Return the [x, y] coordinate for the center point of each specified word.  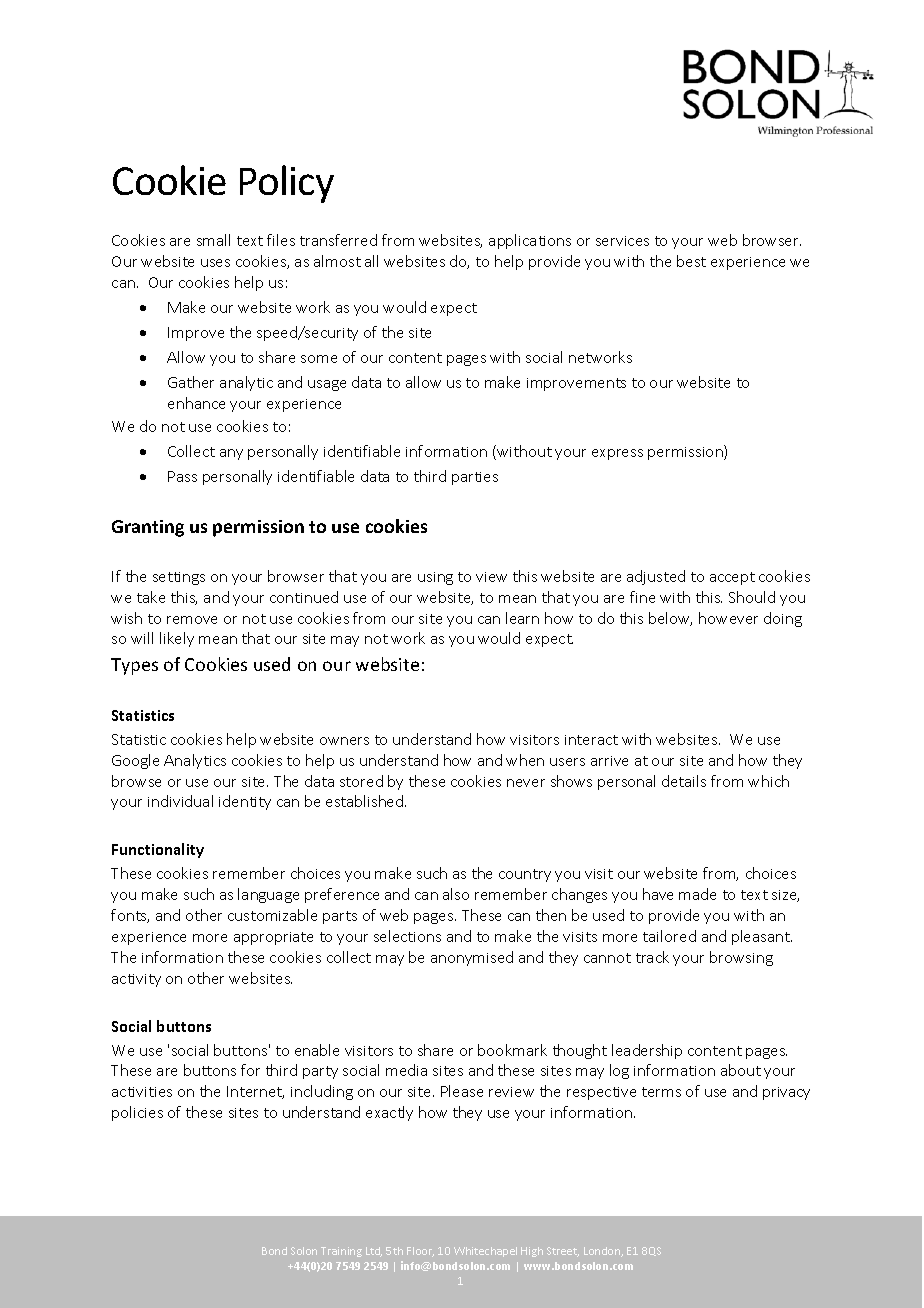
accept [732, 578]
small [213, 240]
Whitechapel [485, 1252]
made [697, 894]
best [691, 261]
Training [341, 1252]
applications [530, 241]
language [268, 895]
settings [179, 578]
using [435, 578]
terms [661, 1092]
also [456, 894]
